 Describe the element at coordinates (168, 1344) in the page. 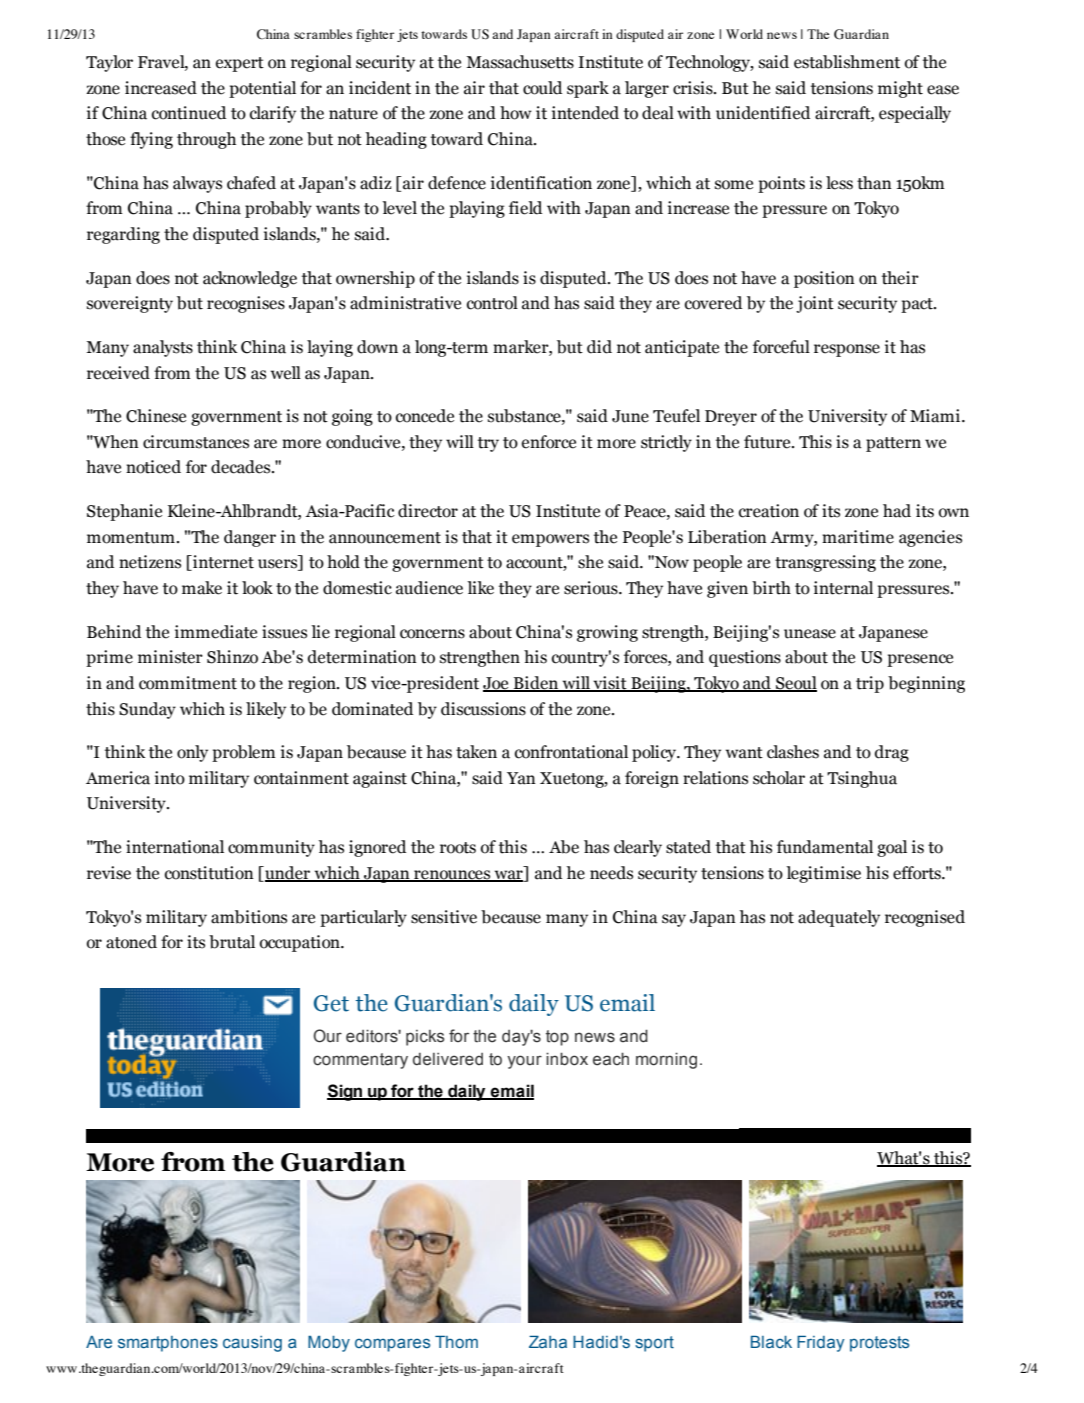

I see `smartphones` at that location.
